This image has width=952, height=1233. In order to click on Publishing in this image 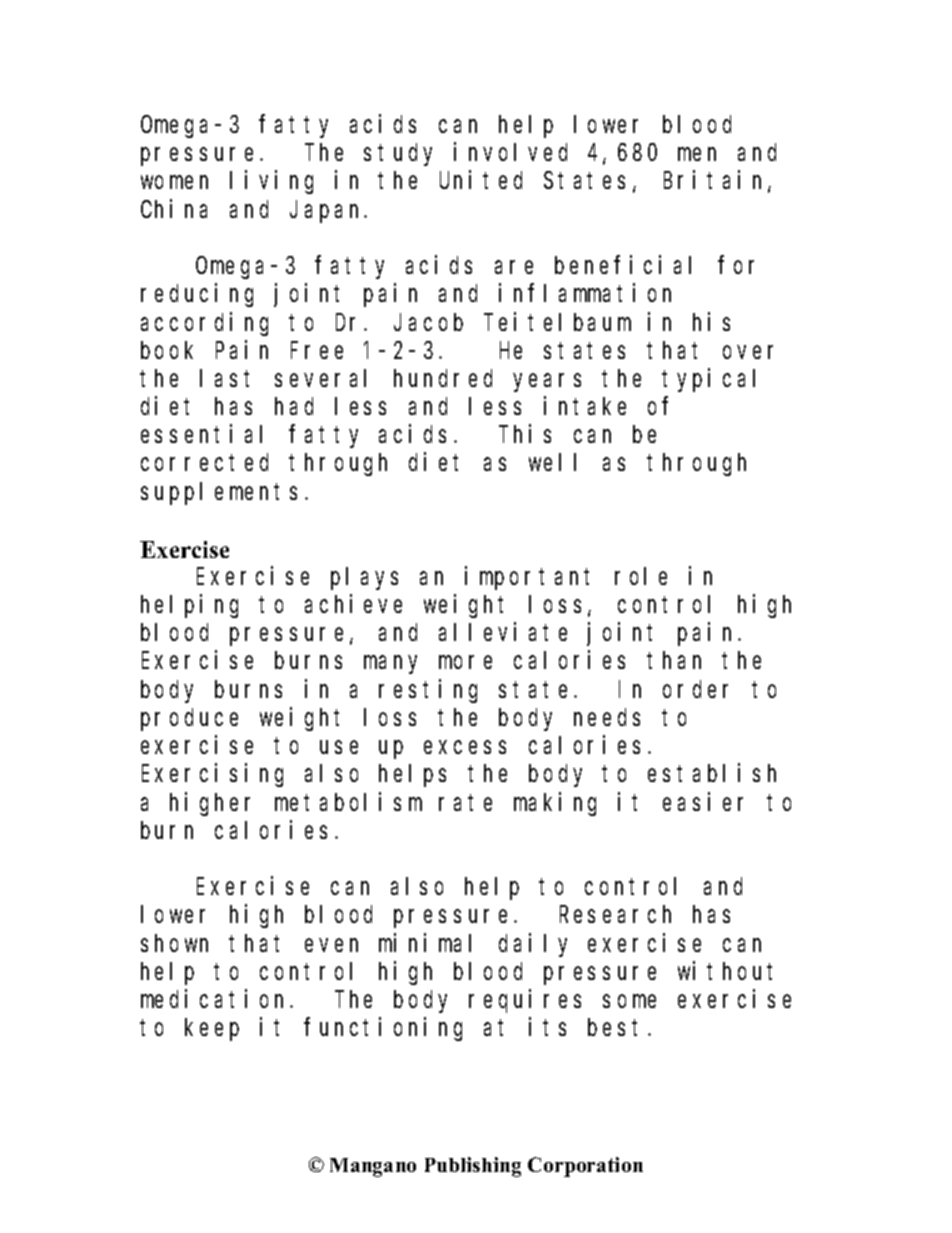, I will do `click(473, 1167)`.
